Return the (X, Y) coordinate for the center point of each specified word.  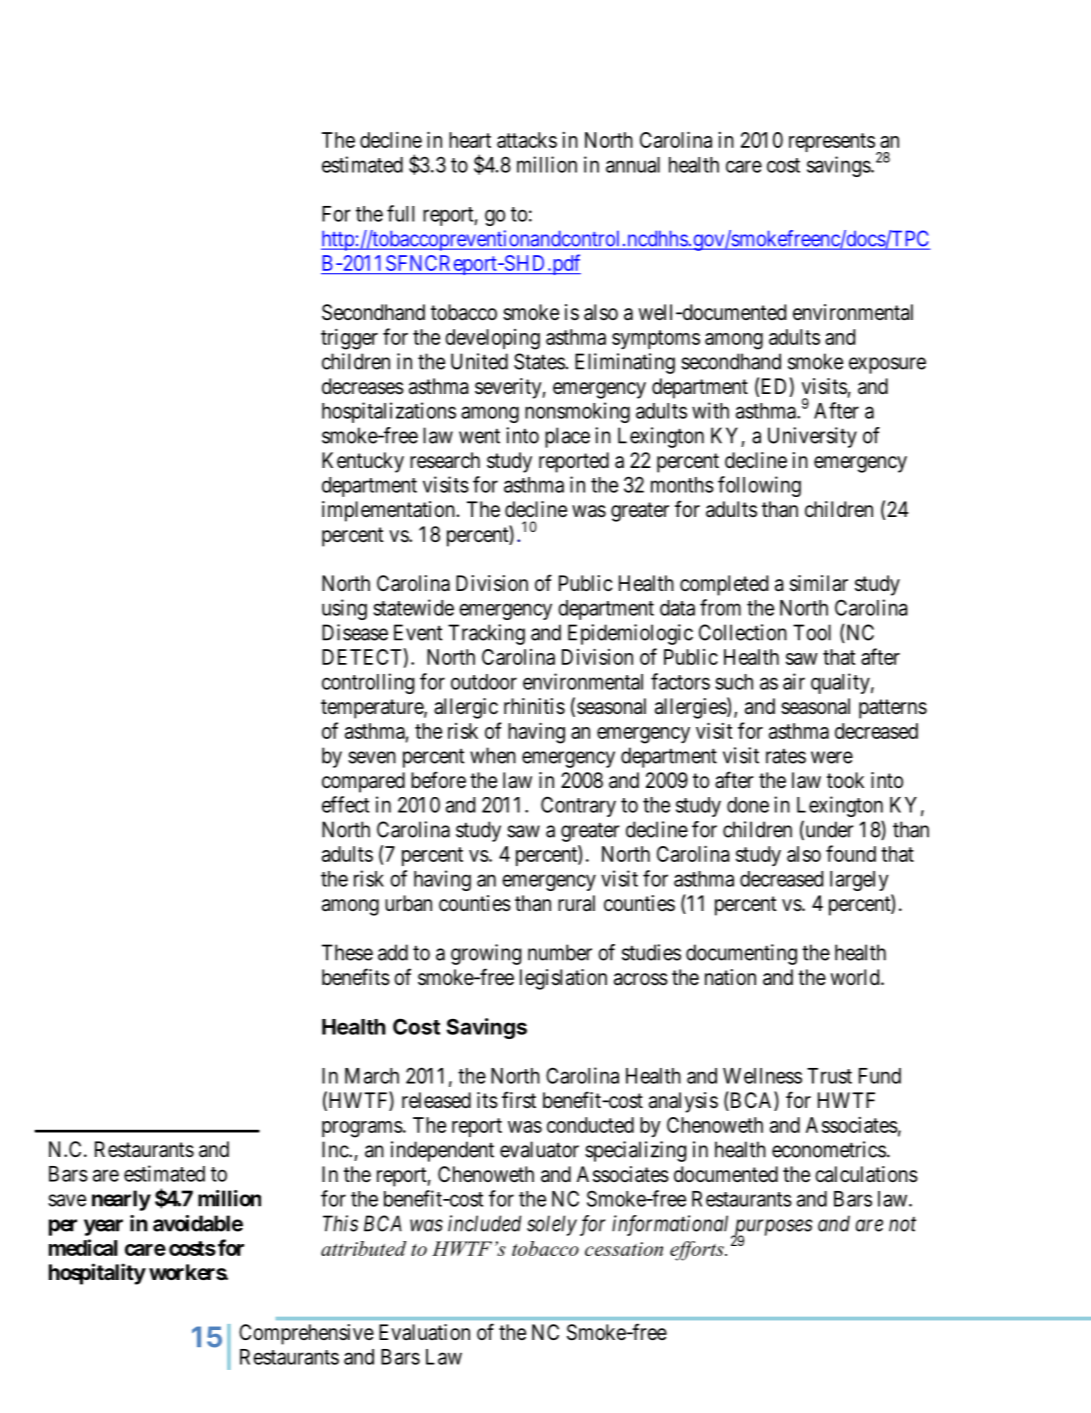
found (851, 853)
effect (345, 804)
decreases (363, 386)
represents (832, 142)
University (812, 437)
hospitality (97, 1274)
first (519, 1099)
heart (470, 140)
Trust (829, 1076)
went (479, 436)
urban (408, 903)
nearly (121, 1200)
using (344, 609)
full (400, 213)
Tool (812, 632)
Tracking (486, 634)
